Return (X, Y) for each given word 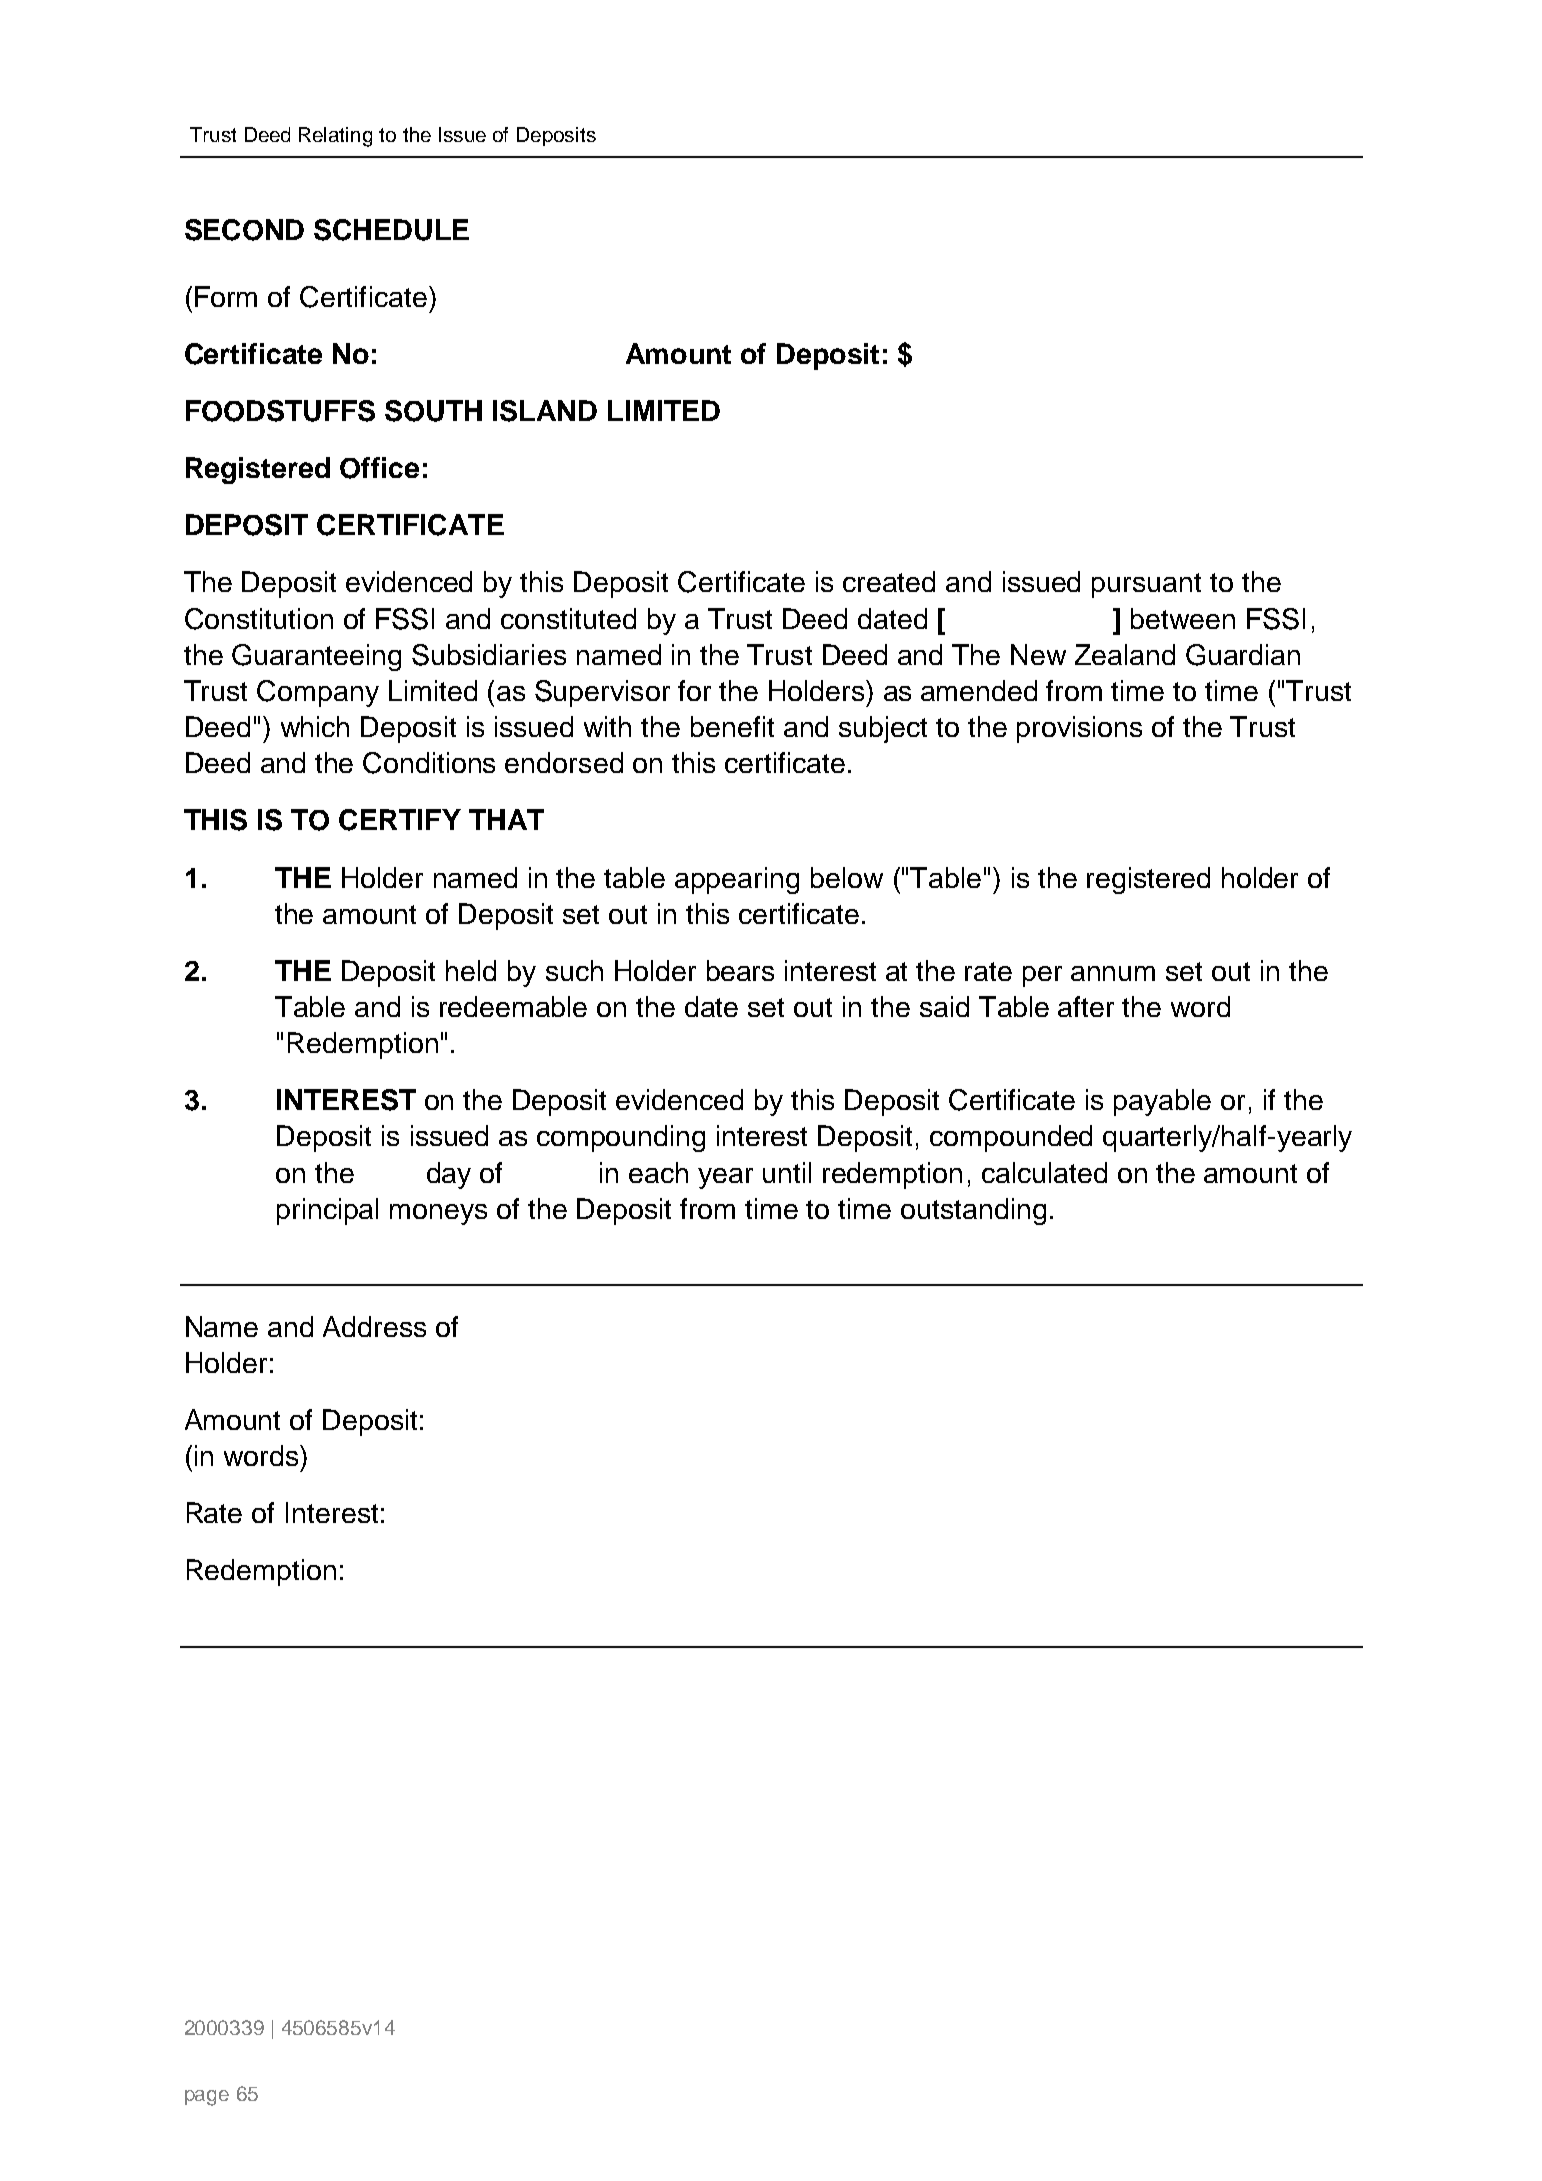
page (207, 2098)
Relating (335, 137)
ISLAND (545, 411)
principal (327, 1211)
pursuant (1146, 585)
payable (1162, 1102)
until (787, 1172)
